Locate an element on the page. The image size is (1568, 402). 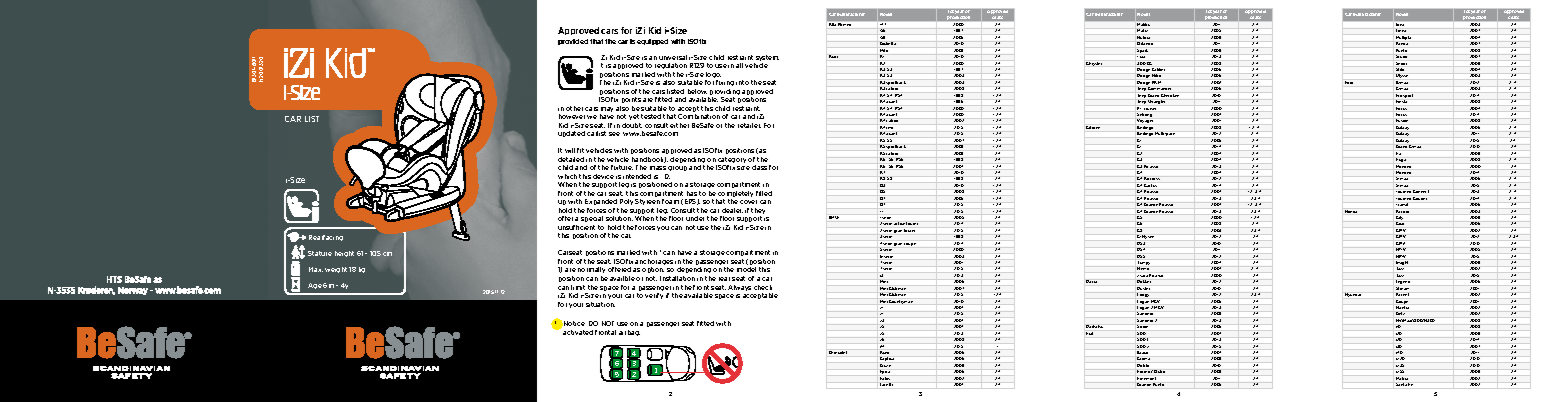
activated is located at coordinates (578, 332).
